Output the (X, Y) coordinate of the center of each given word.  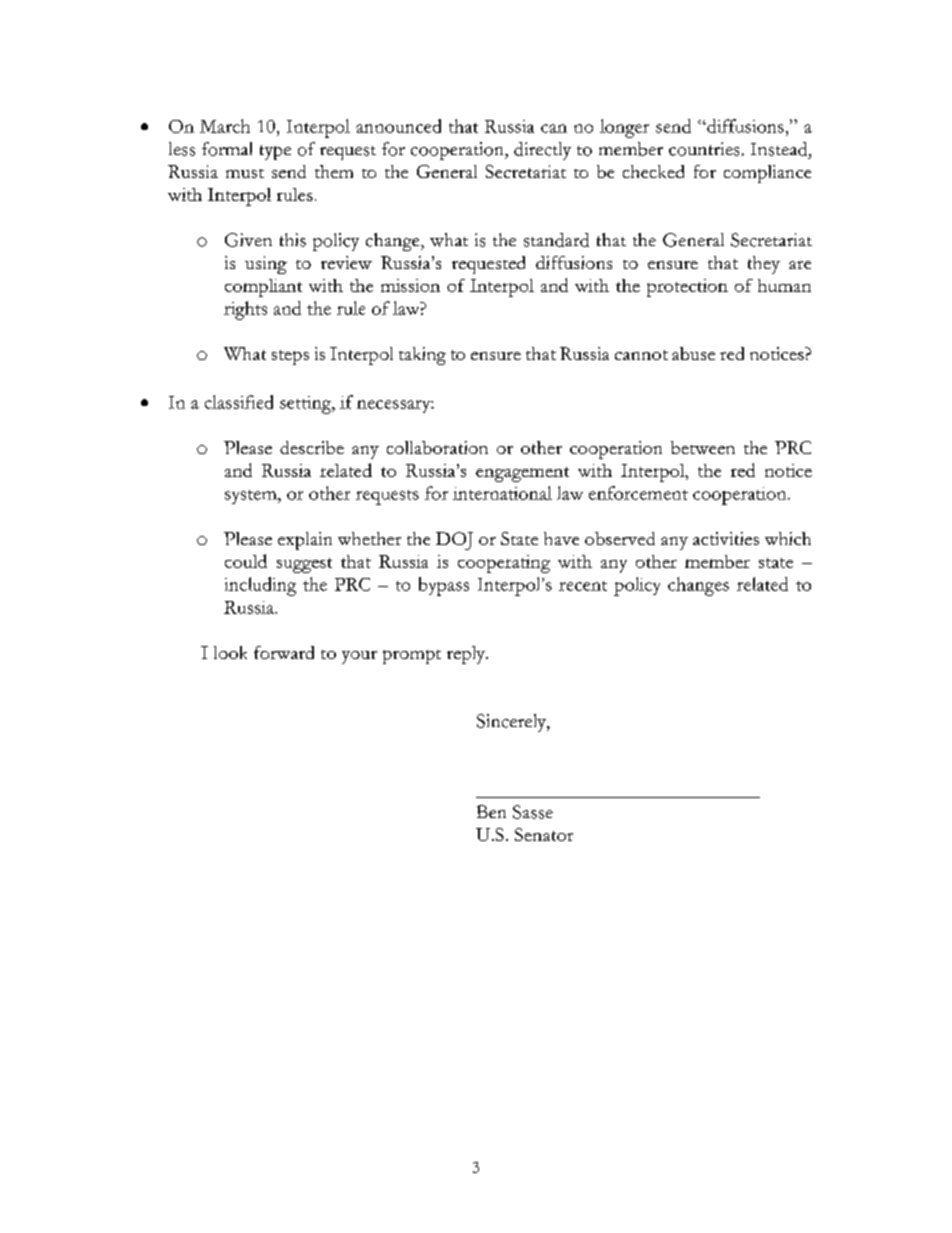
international (502, 493)
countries (704, 149)
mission (410, 285)
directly (542, 151)
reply (467, 655)
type (275, 152)
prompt (412, 657)
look (230, 652)
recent (583, 586)
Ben (491, 811)
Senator (544, 834)
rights (245, 310)
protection (687, 288)
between (703, 447)
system (252, 497)
